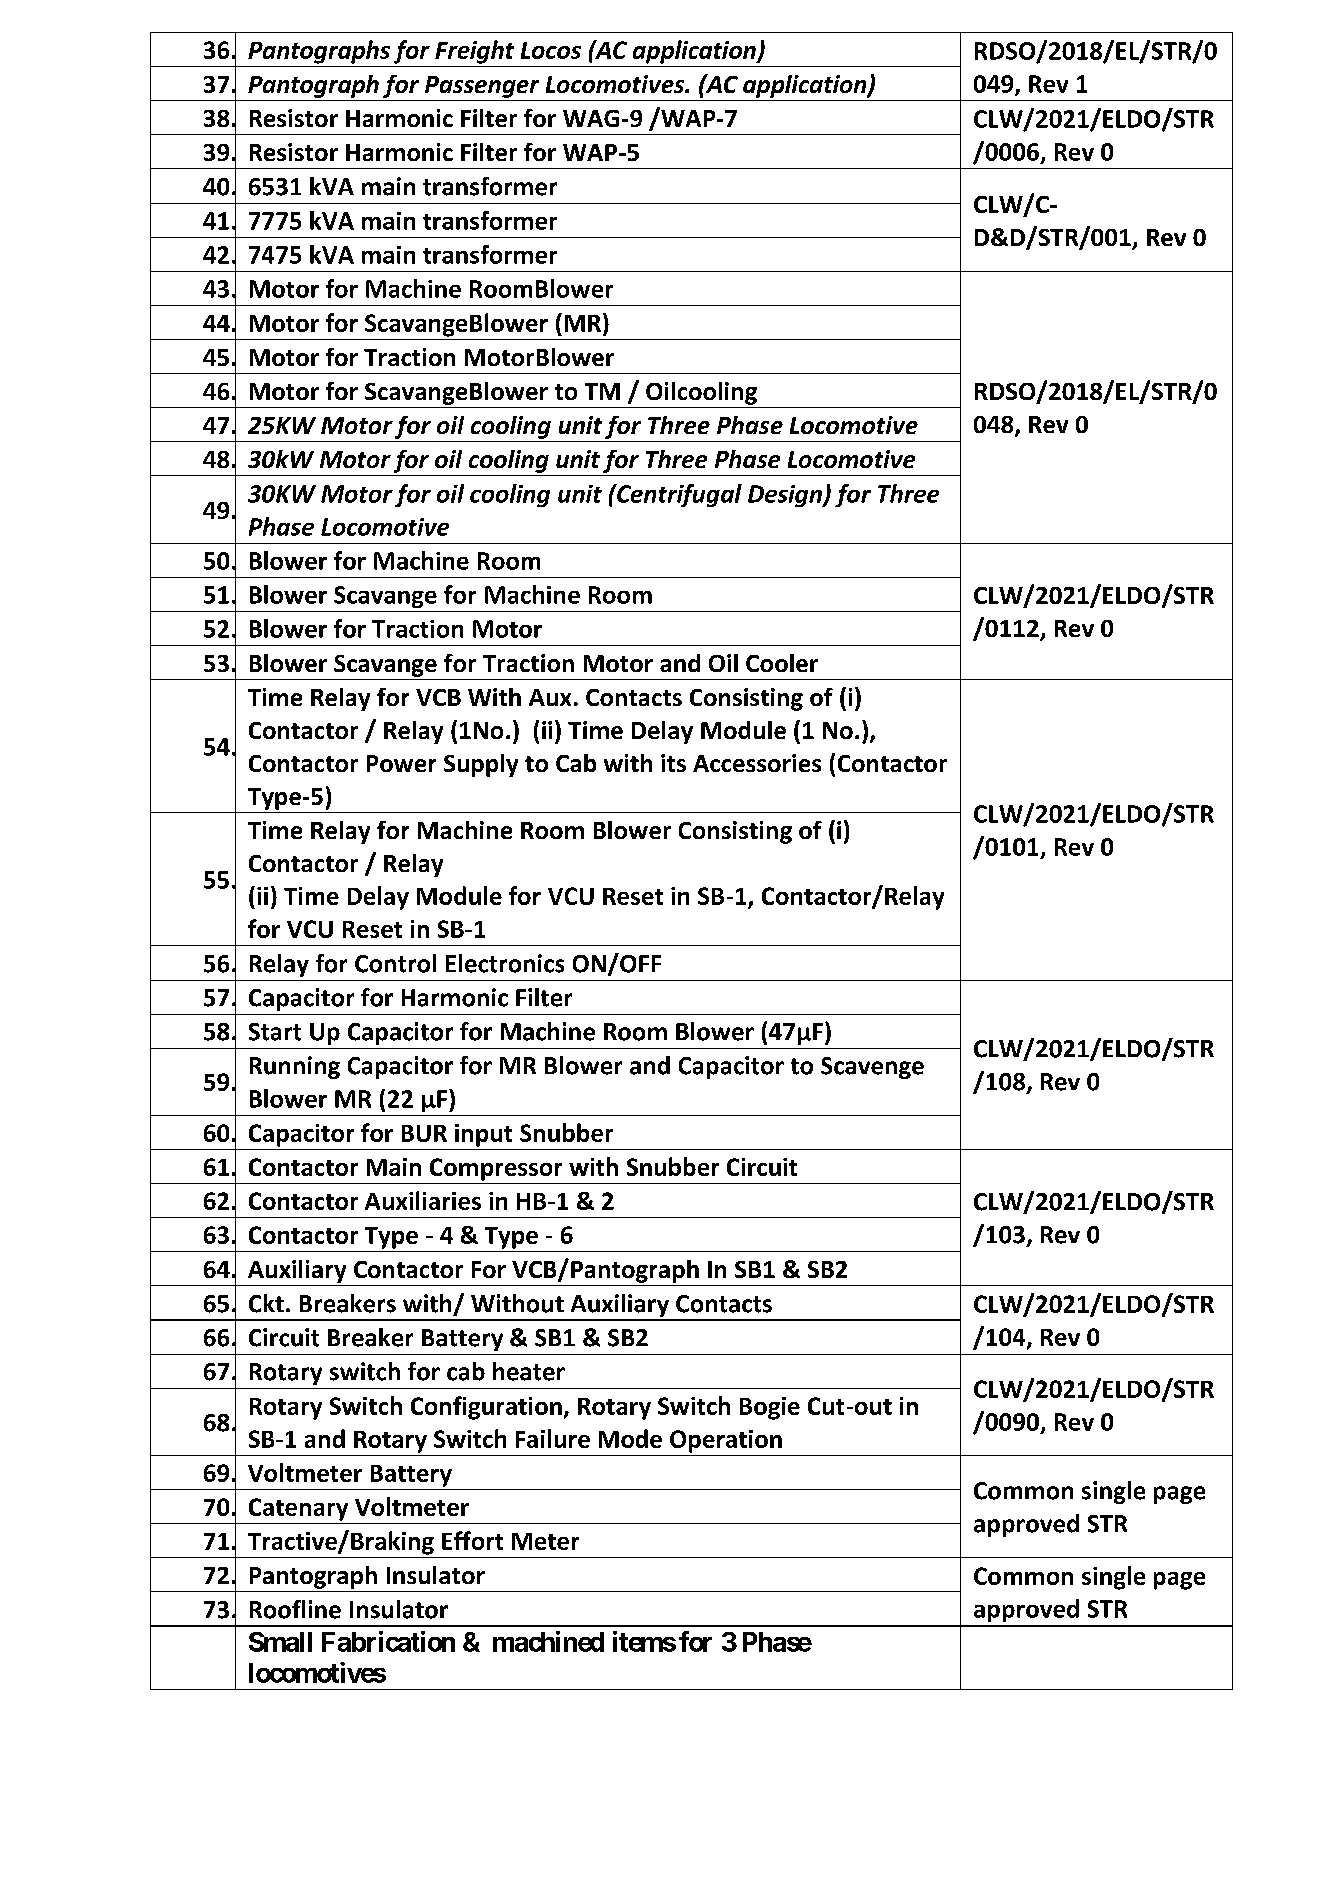 This page has height=1896, width=1341. I want to click on Locos, so click(551, 50).
